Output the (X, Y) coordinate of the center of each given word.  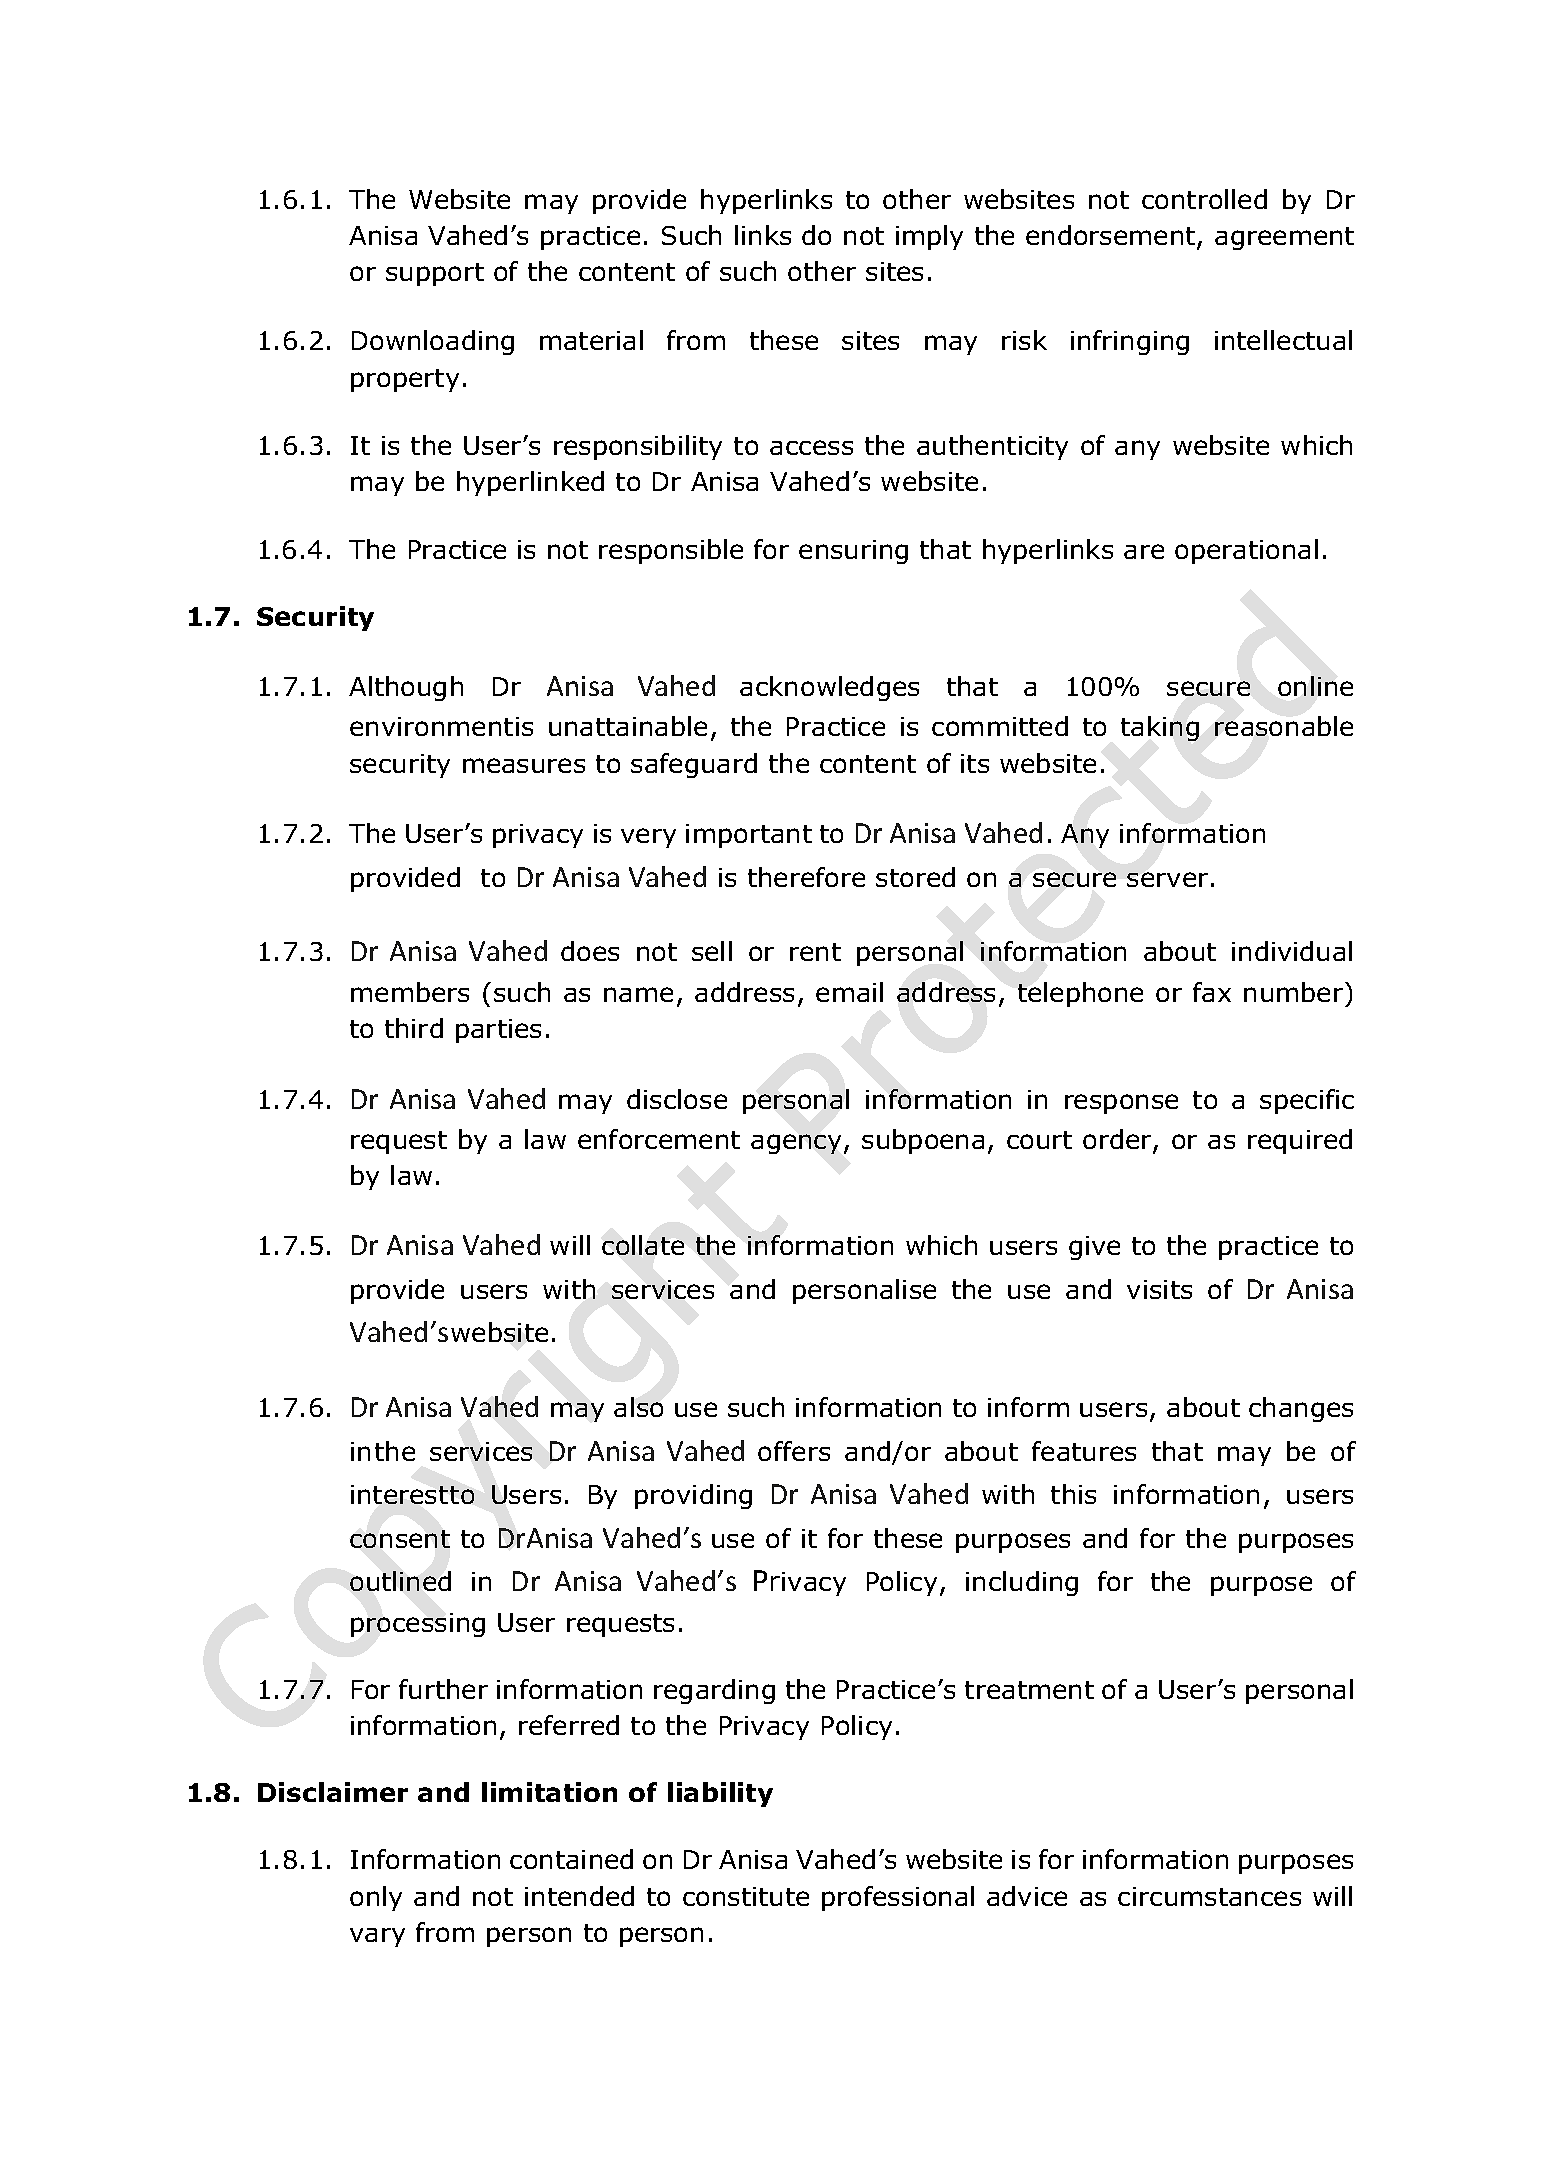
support (435, 274)
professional (898, 1898)
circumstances (1209, 1896)
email (849, 992)
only (376, 1898)
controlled (1204, 199)
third (414, 1028)
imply (929, 237)
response (1121, 1104)
